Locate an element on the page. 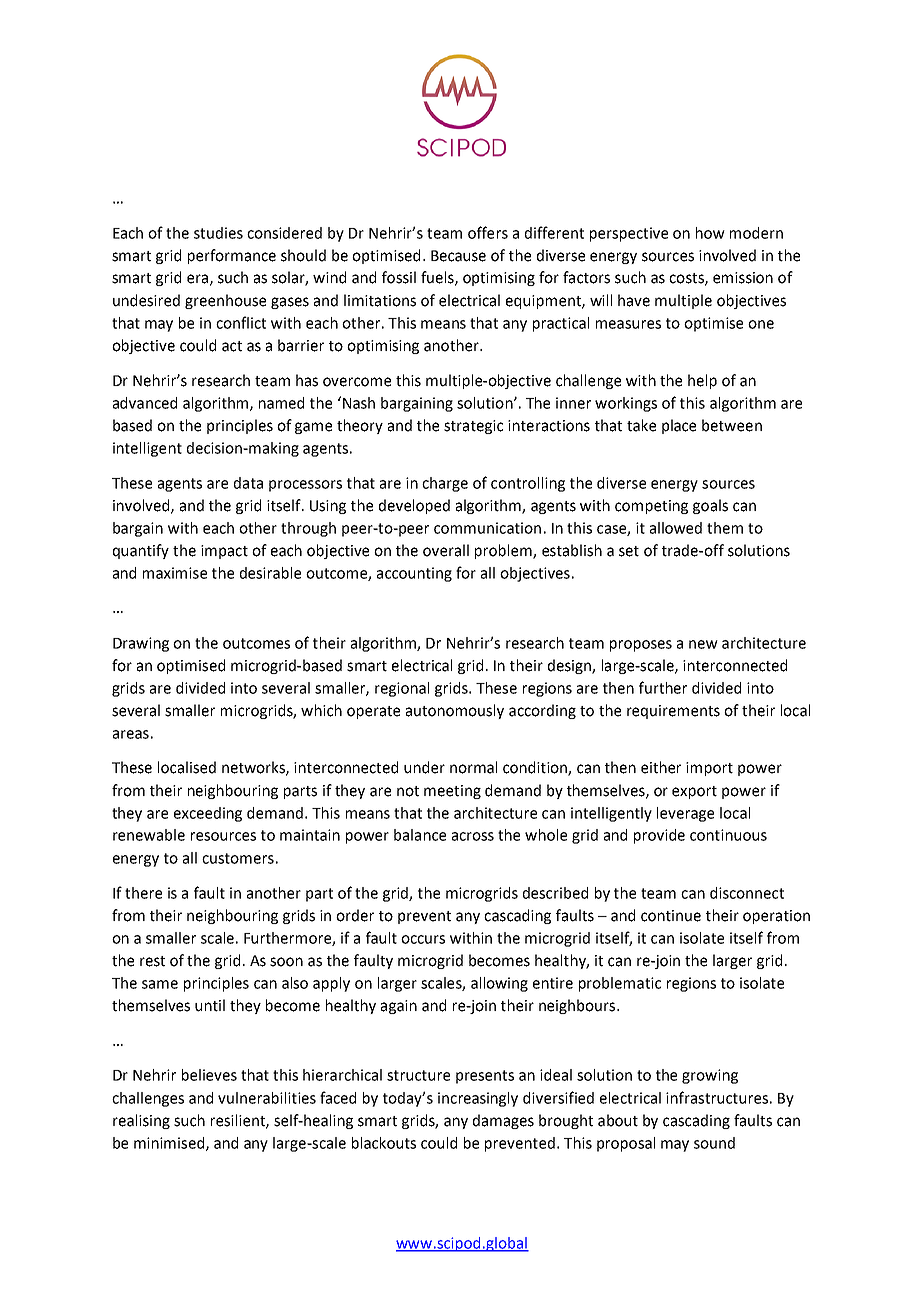 The image size is (924, 1308). requirements is located at coordinates (673, 712).
